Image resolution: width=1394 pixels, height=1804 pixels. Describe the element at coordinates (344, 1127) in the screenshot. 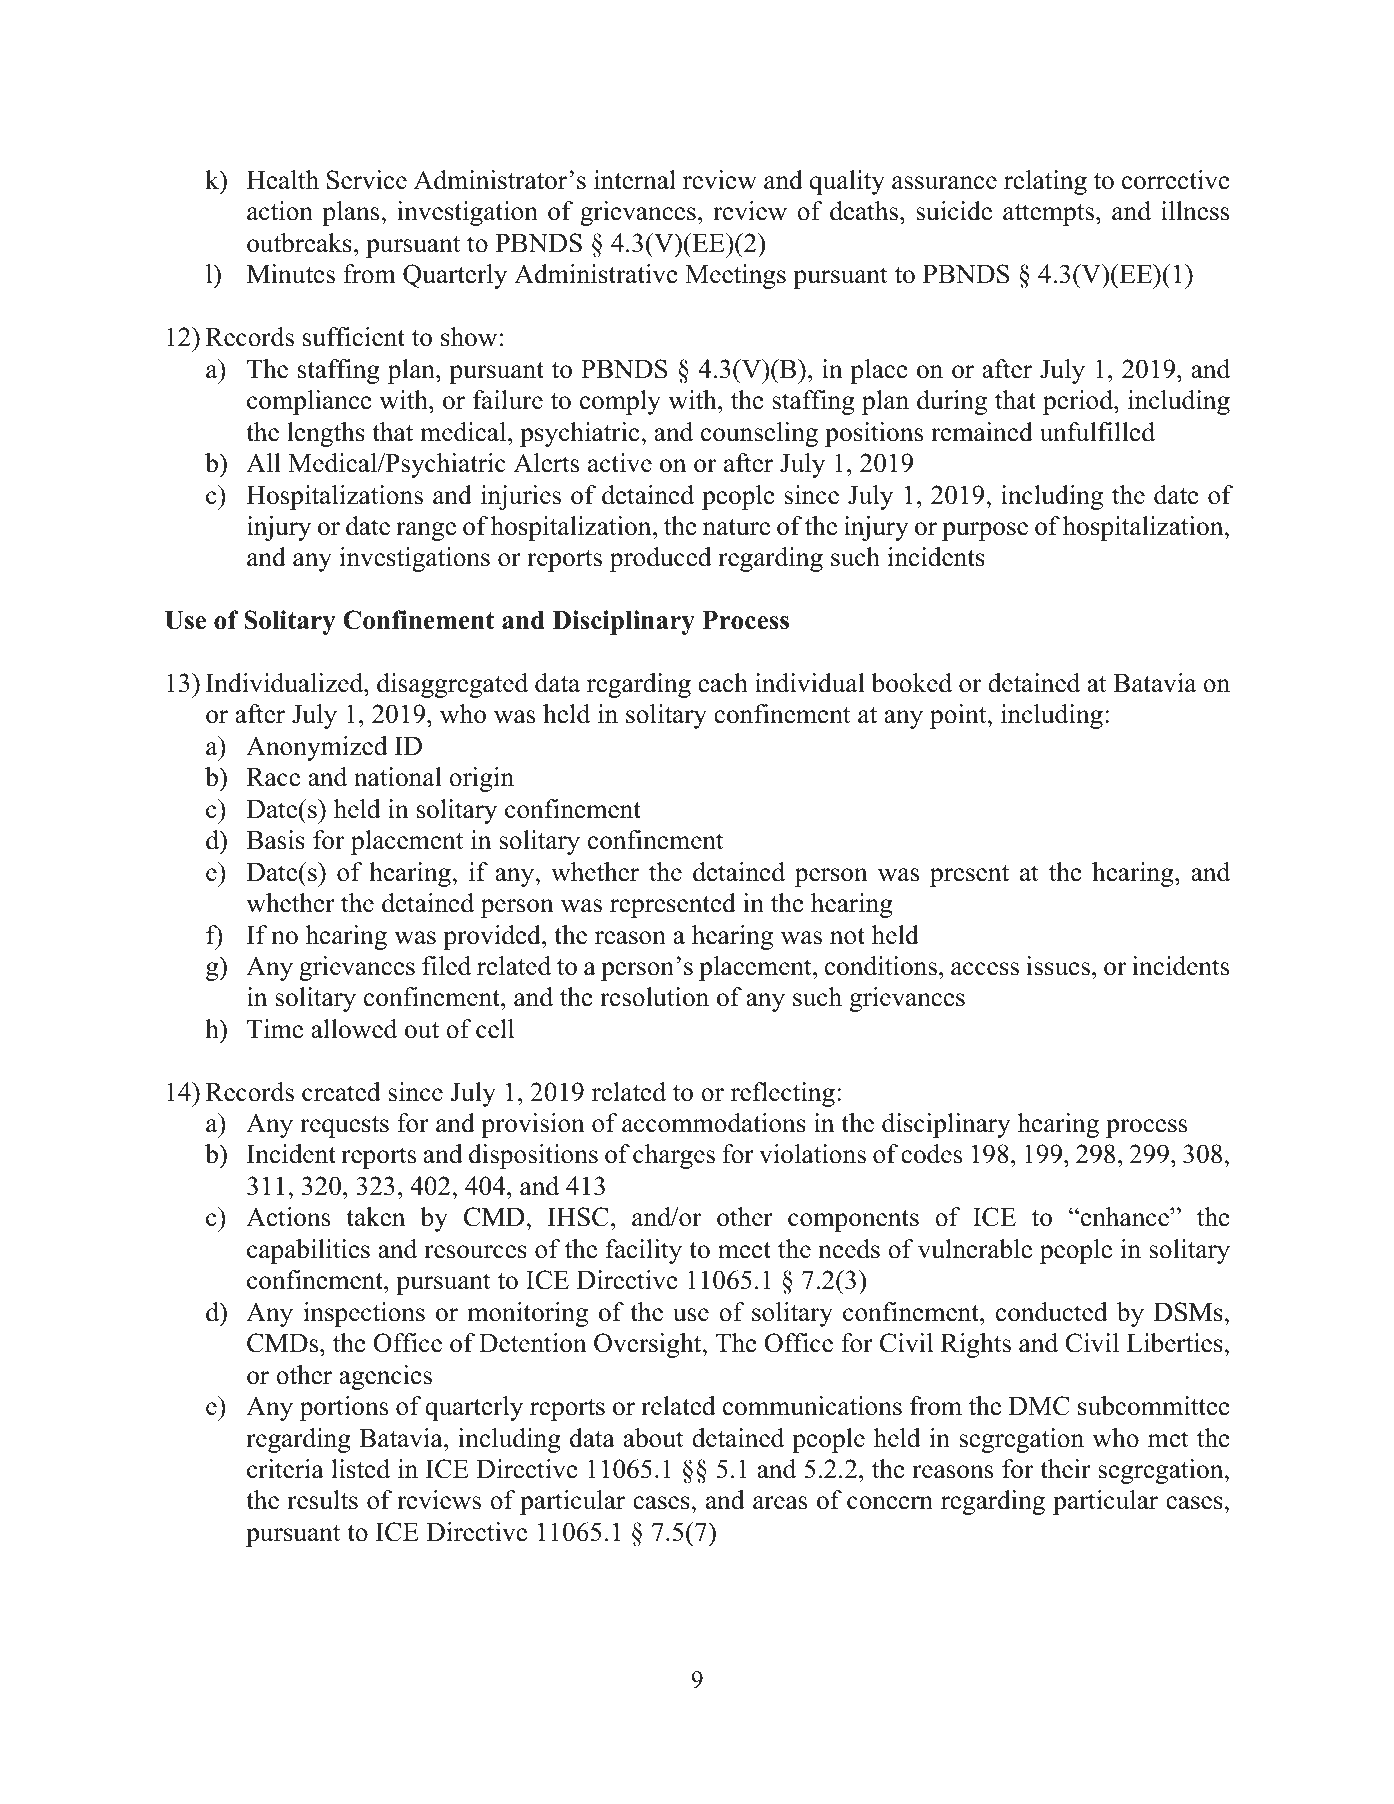

I see `requests` at that location.
